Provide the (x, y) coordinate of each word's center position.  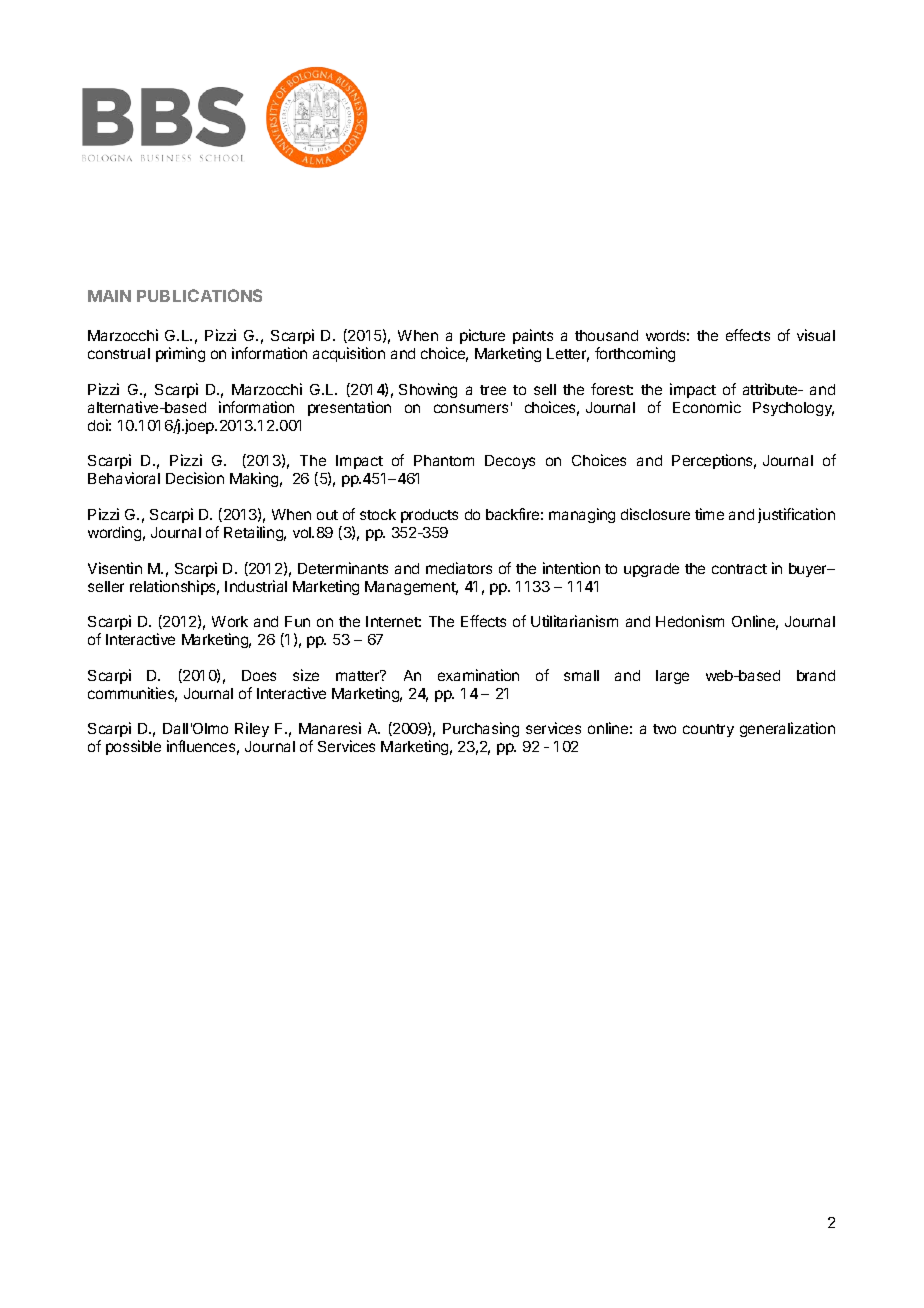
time (709, 514)
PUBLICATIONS (199, 295)
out (327, 515)
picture (482, 336)
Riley (252, 729)
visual (816, 335)
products (429, 516)
